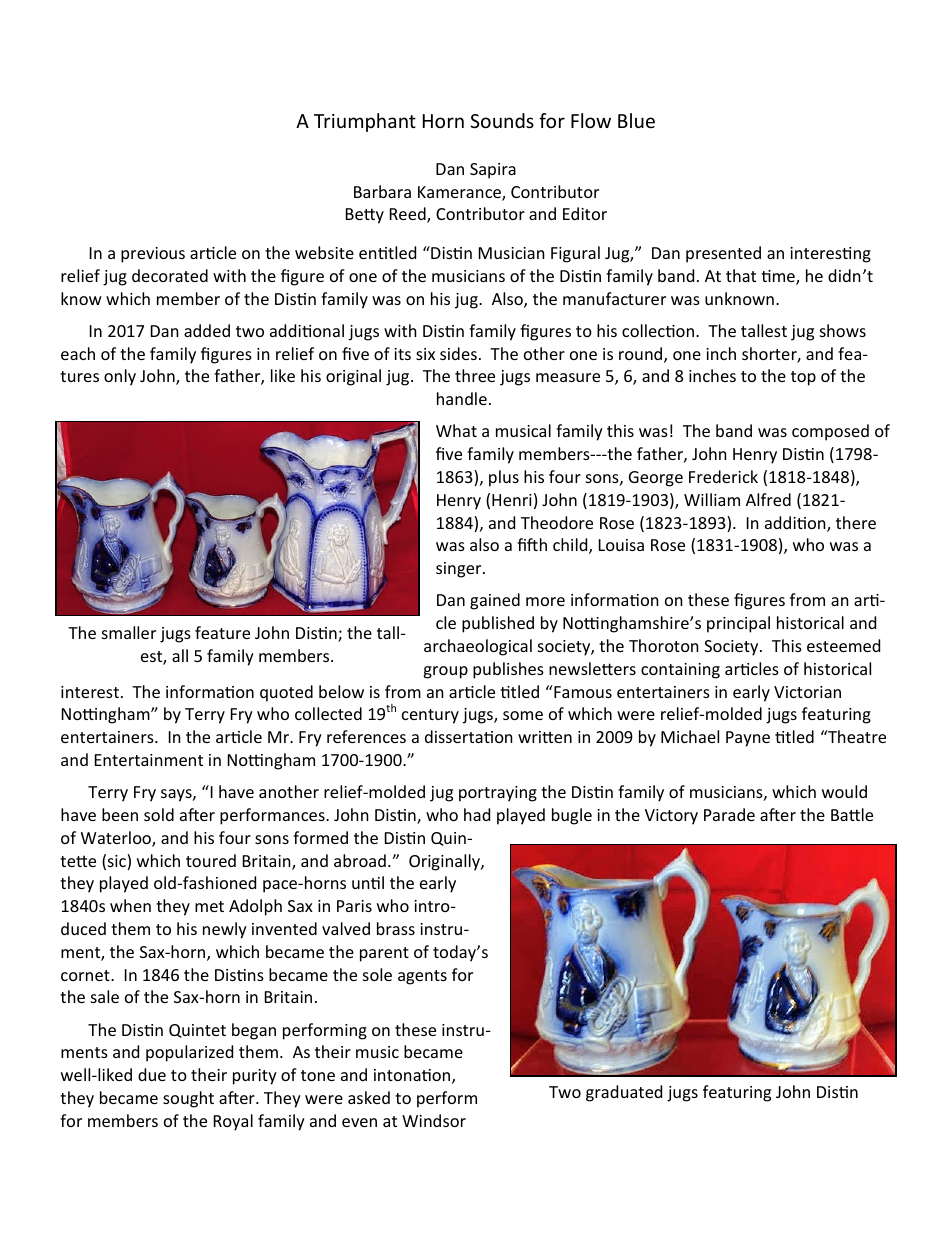 This screenshot has width=952, height=1233. What do you see at coordinates (729, 814) in the screenshot?
I see `Parade` at bounding box center [729, 814].
